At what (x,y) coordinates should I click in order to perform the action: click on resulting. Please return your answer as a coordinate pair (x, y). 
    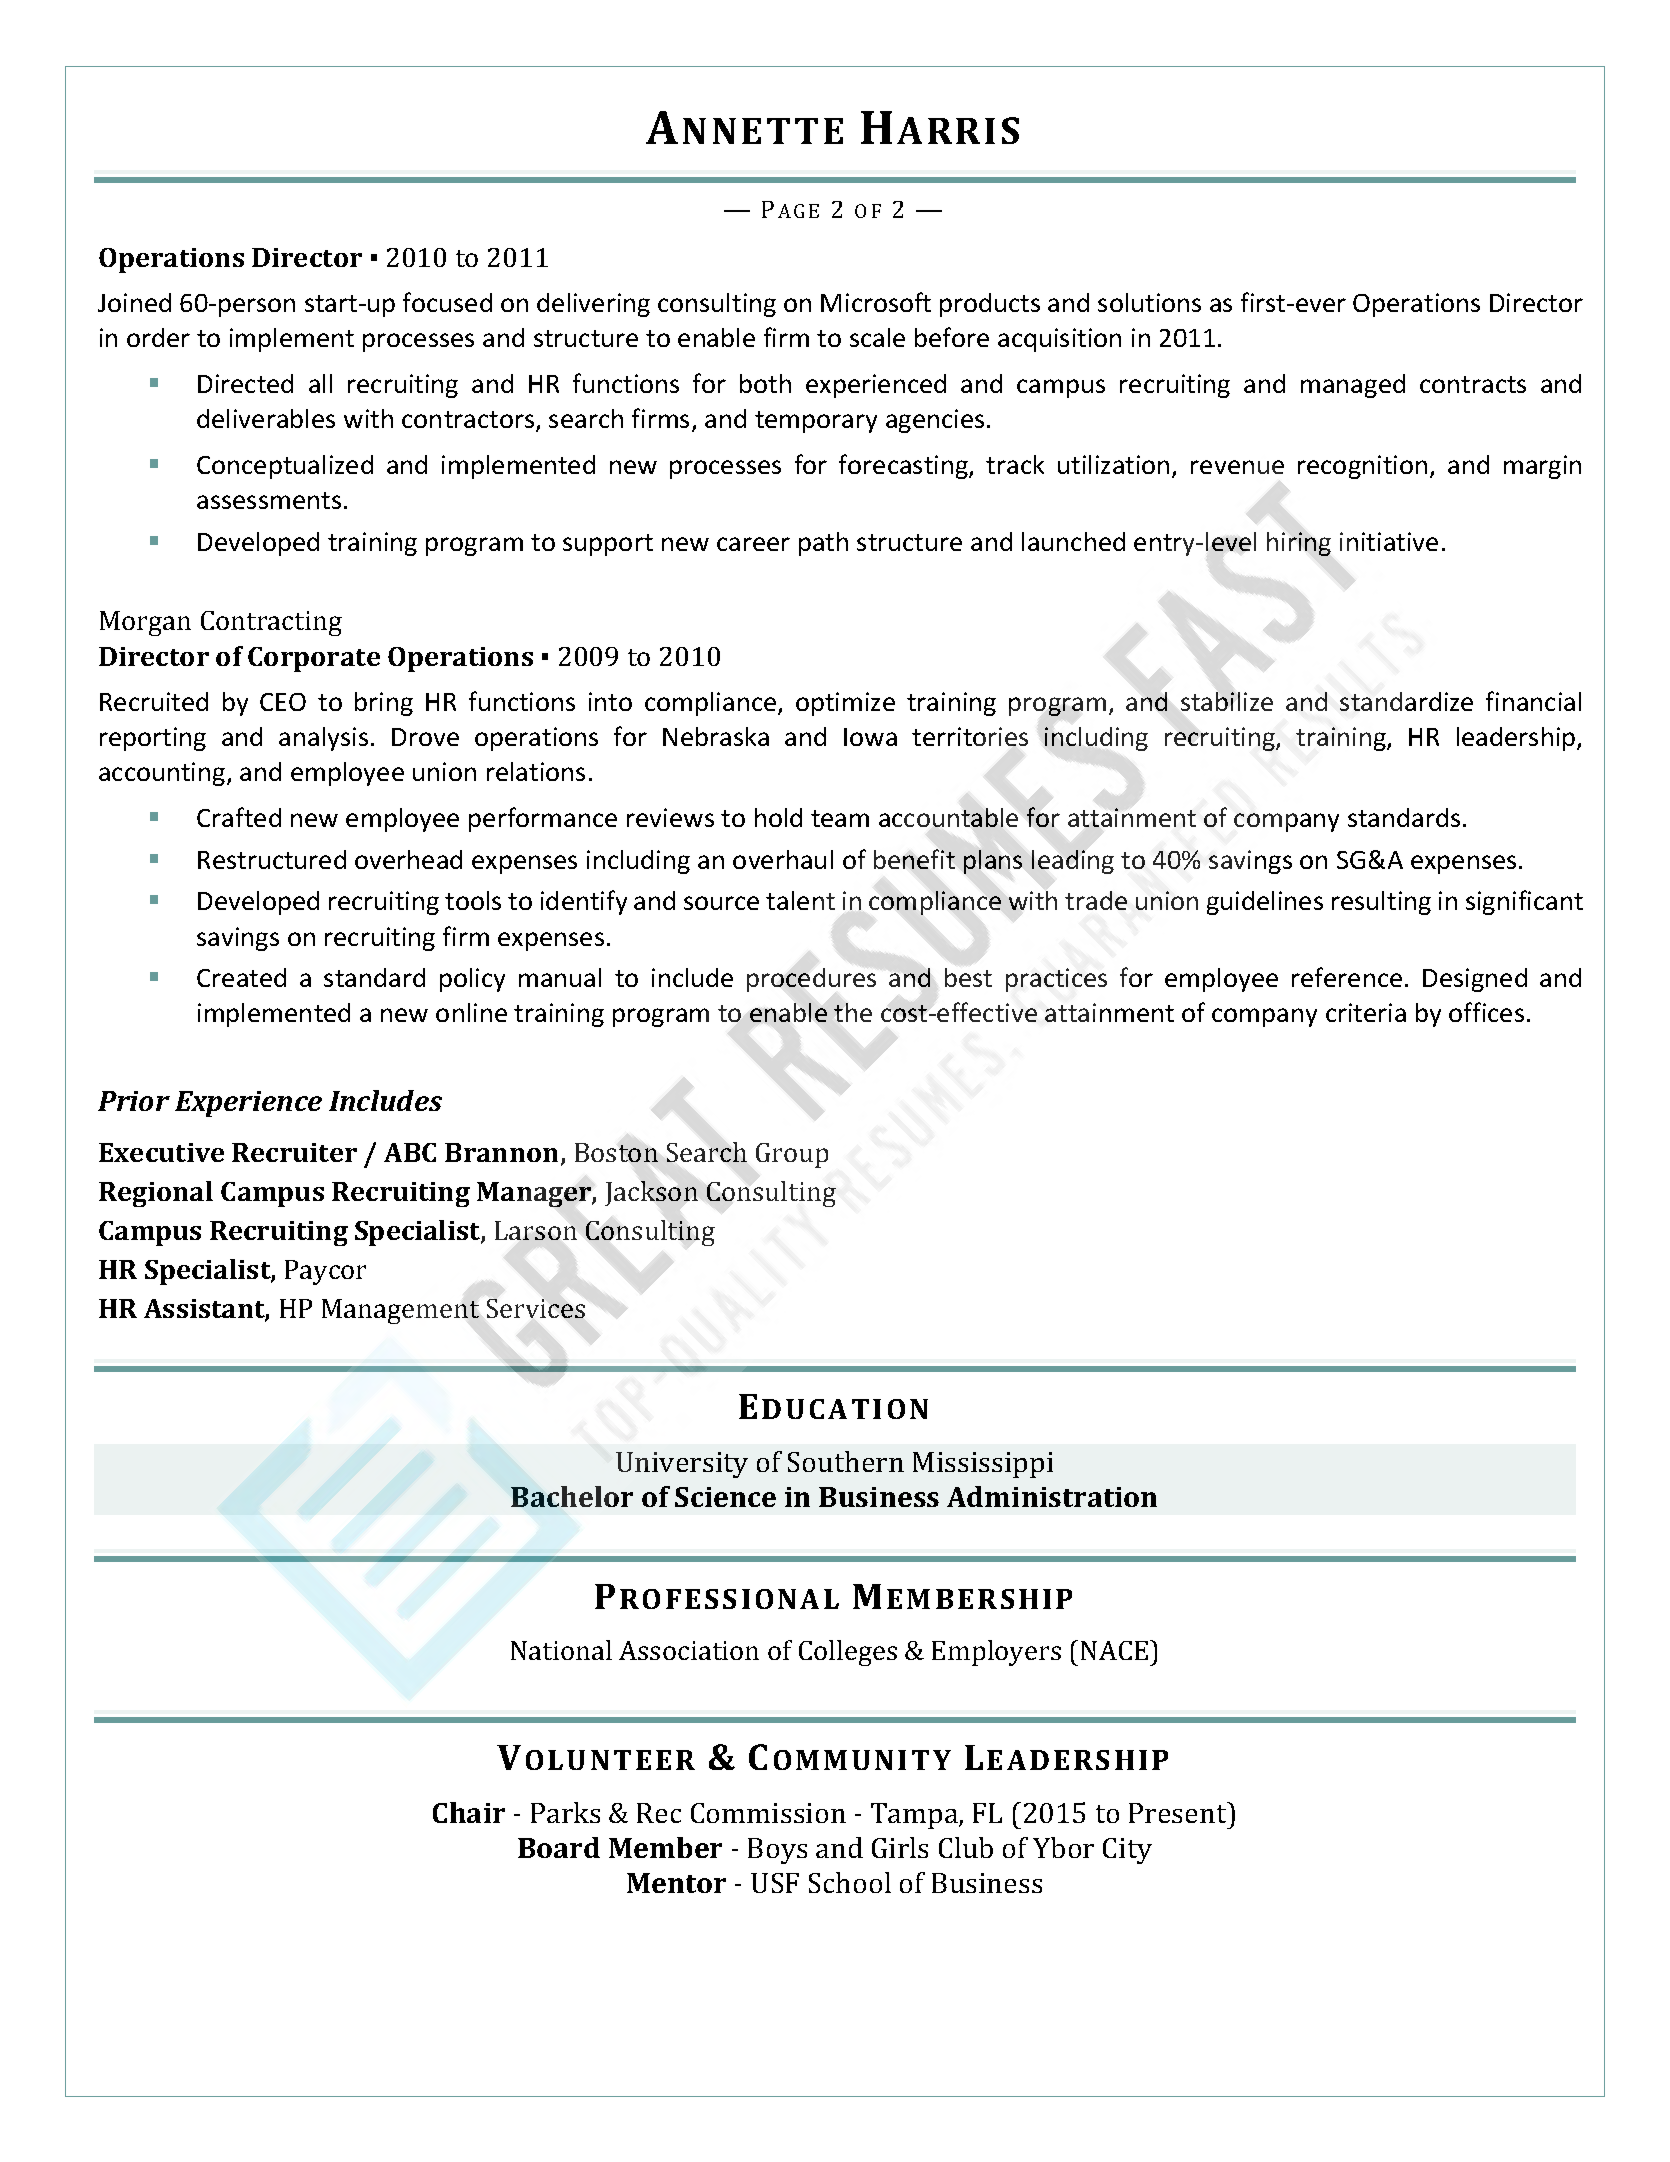
    Looking at the image, I should click on (1381, 903).
